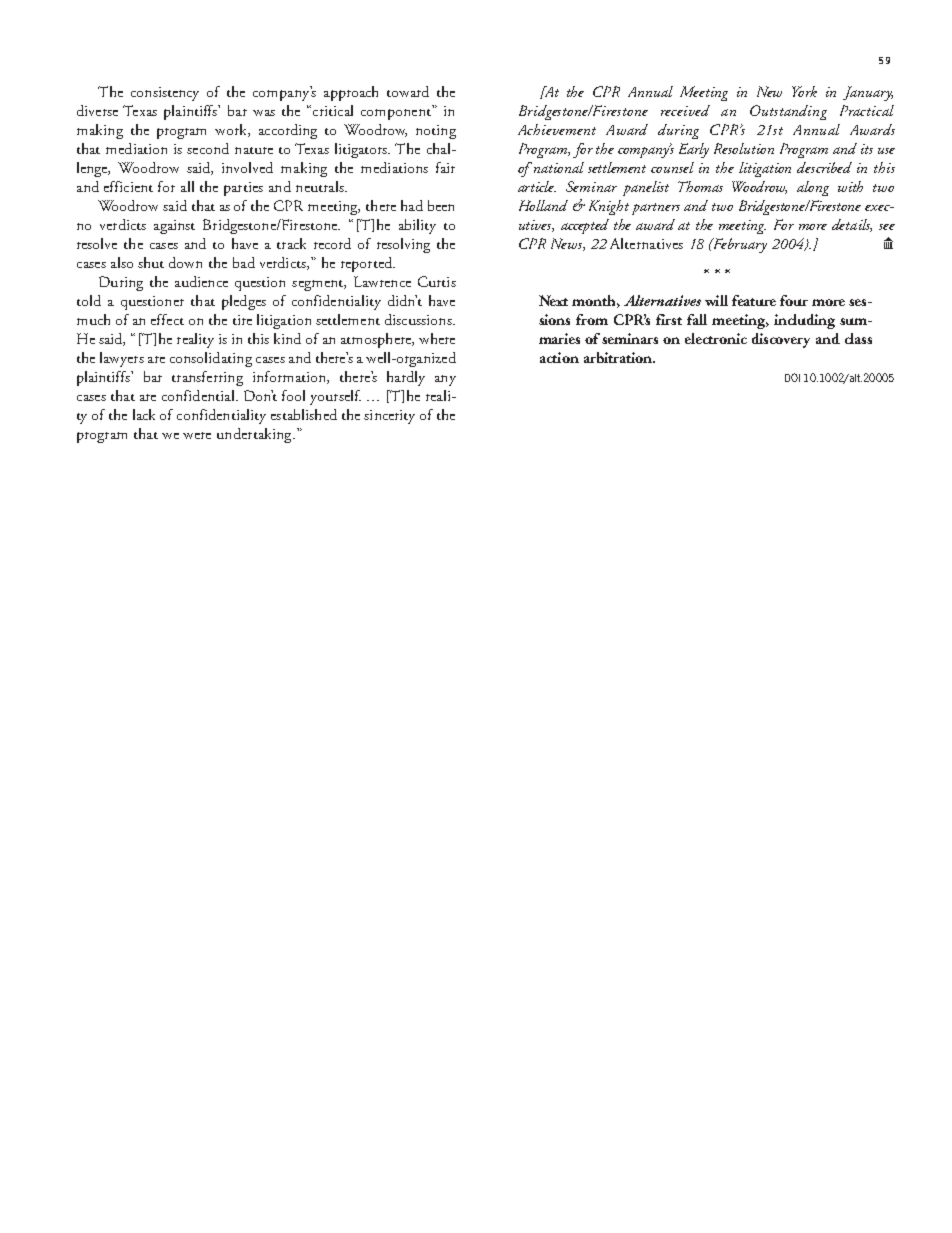  I want to click on were, so click(197, 435).
